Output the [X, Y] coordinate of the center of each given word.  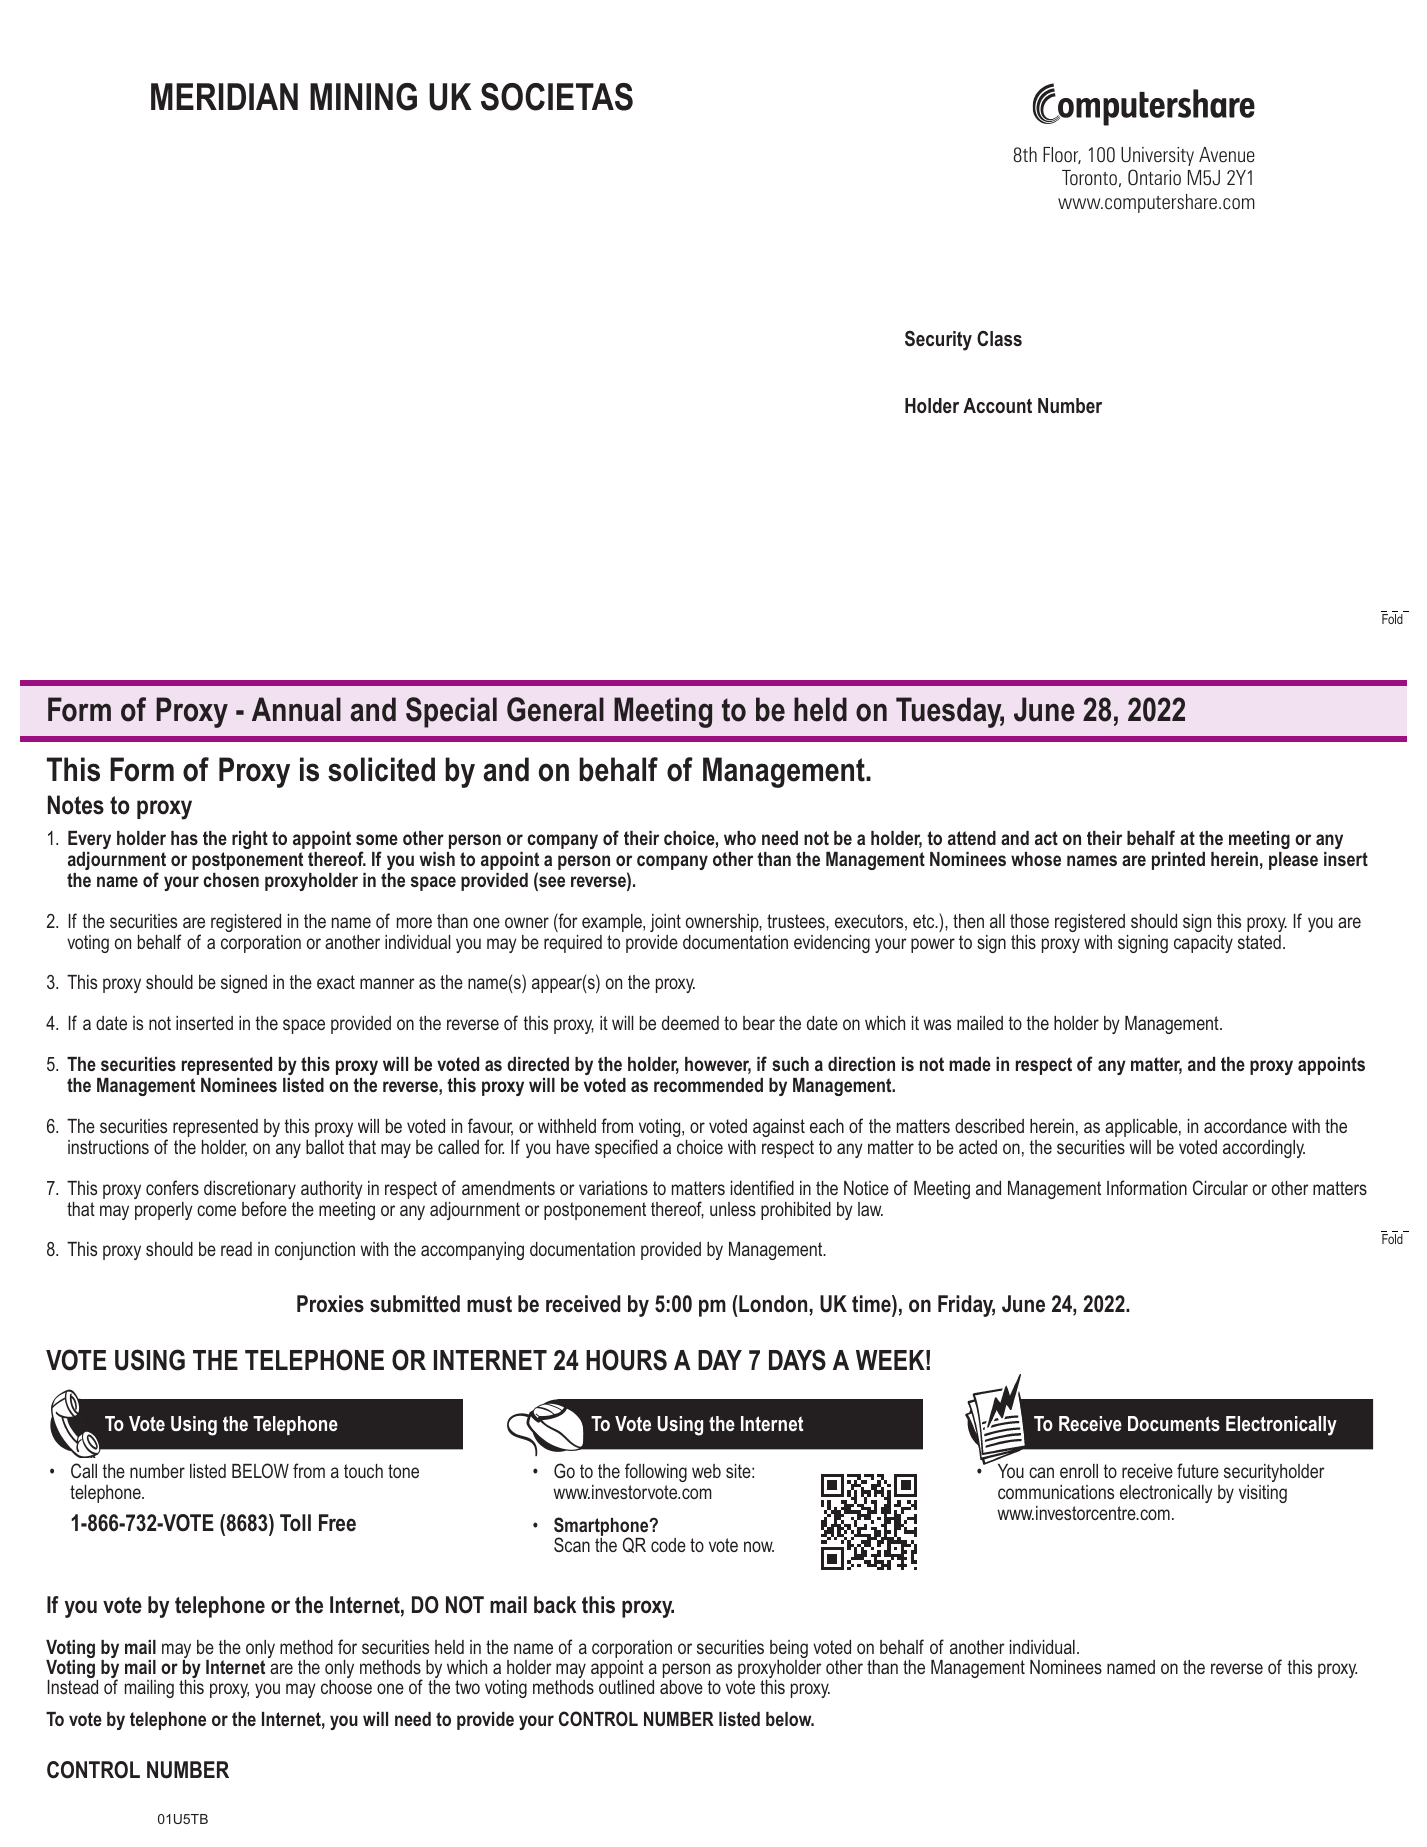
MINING [363, 97]
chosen [231, 880]
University [1157, 156]
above [681, 1687]
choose [346, 1687]
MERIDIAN [224, 96]
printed [1178, 861]
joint [665, 923]
